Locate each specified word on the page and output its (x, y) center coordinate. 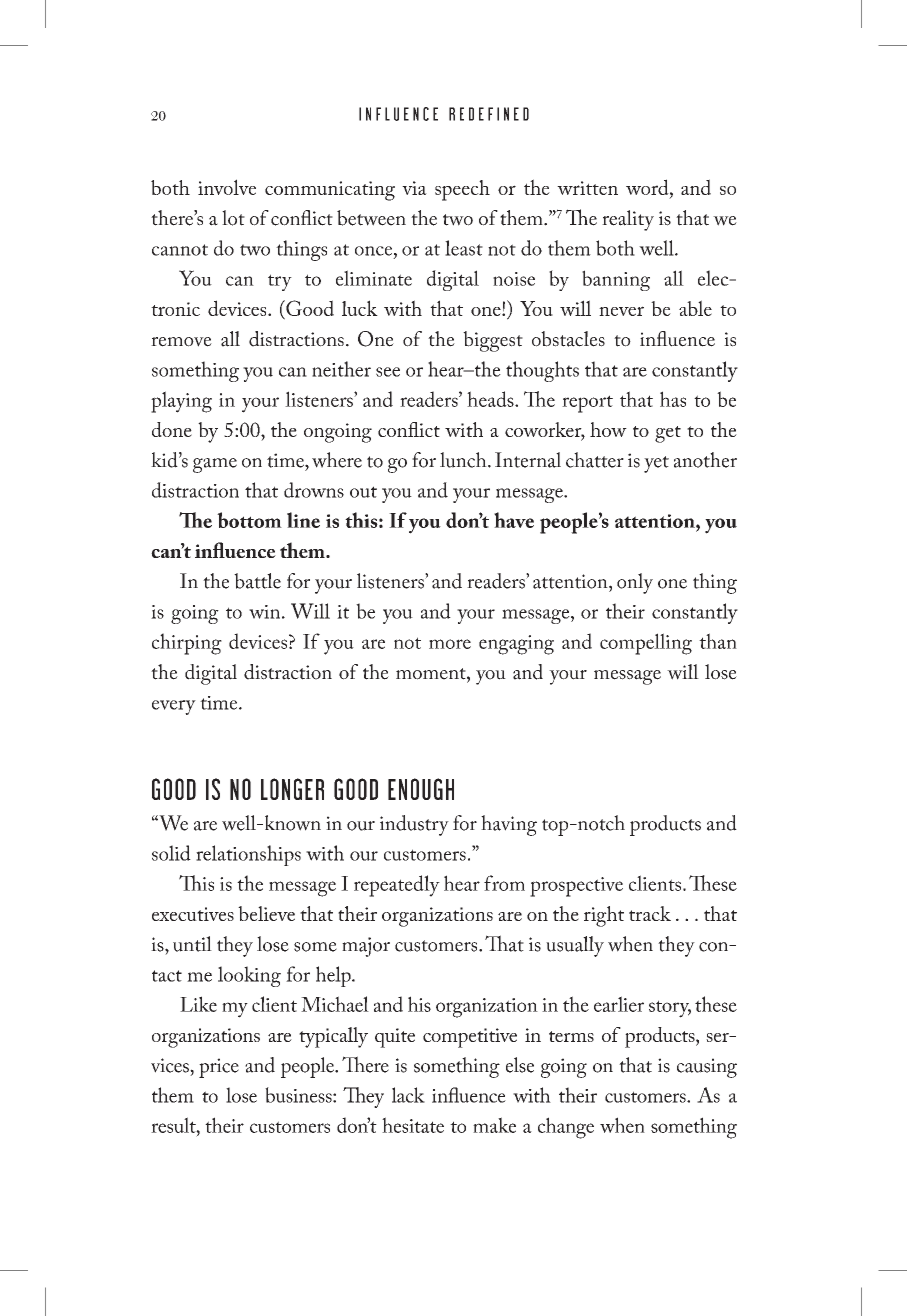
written (587, 188)
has (673, 399)
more (450, 644)
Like (198, 1004)
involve (227, 187)
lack (408, 1095)
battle (257, 581)
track (650, 913)
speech (462, 190)
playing (181, 402)
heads (491, 399)
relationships (248, 855)
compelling (646, 644)
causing (707, 1068)
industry (414, 825)
